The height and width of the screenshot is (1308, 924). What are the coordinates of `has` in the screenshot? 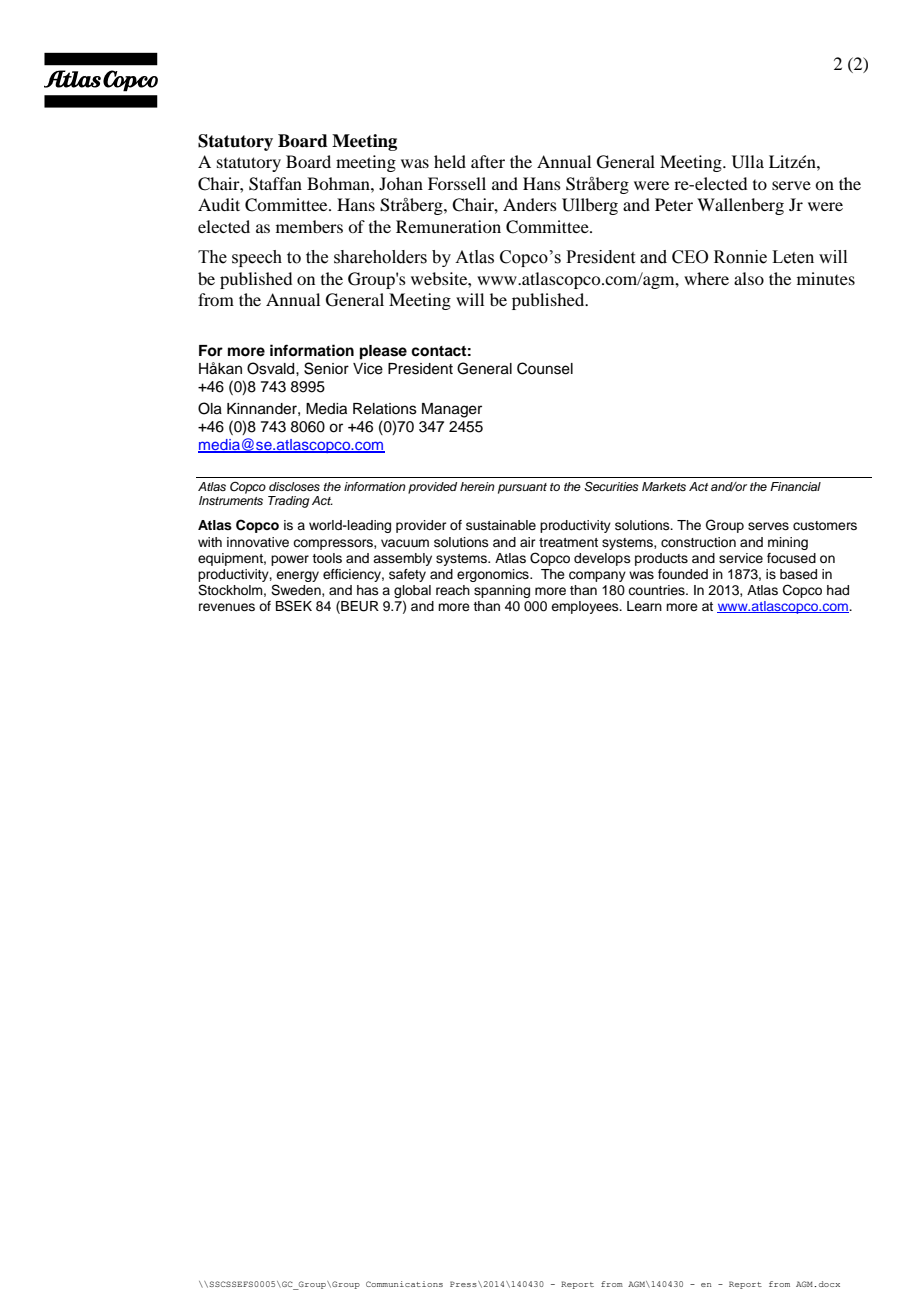 It's located at (368, 590).
